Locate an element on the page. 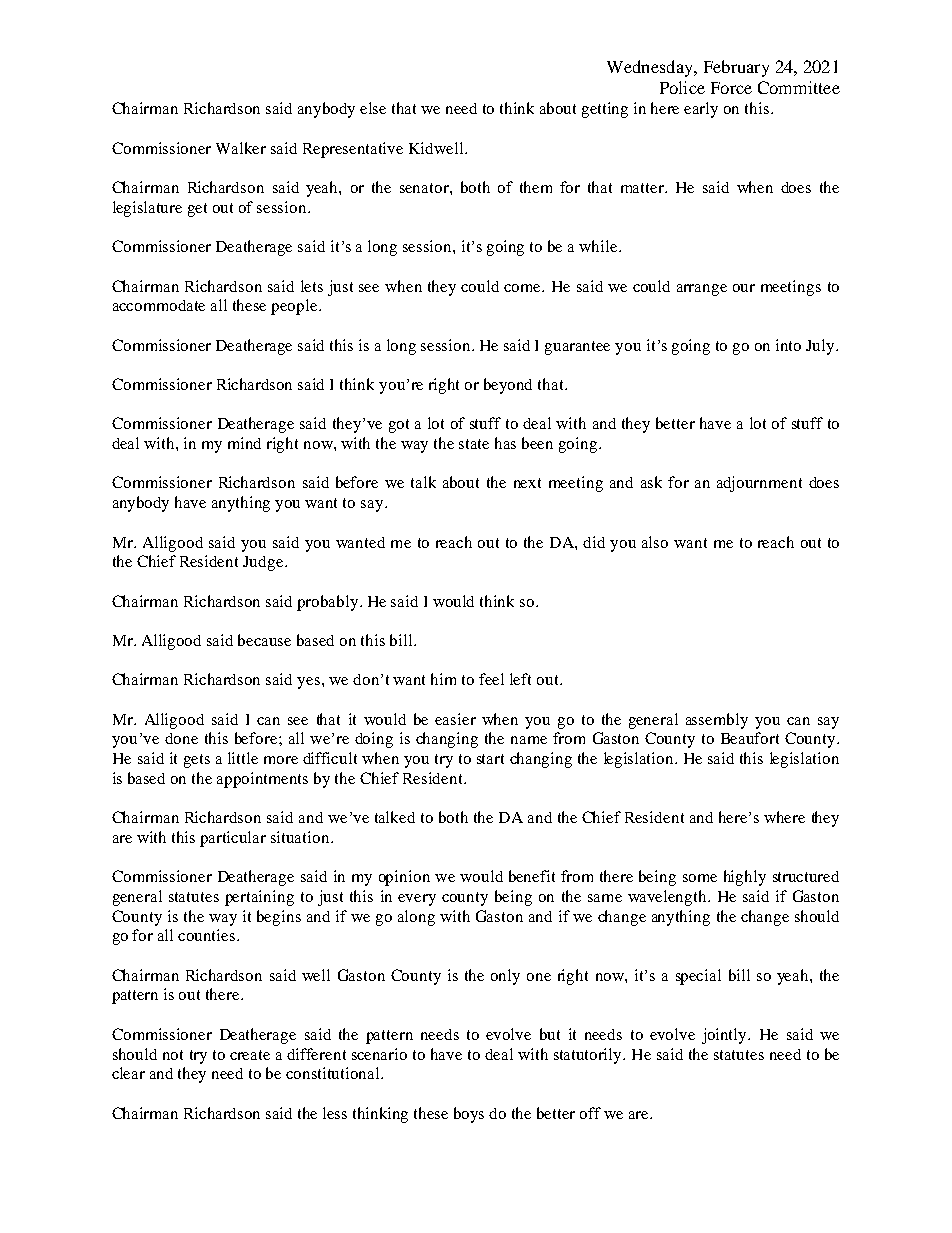 This document has height=1233, width=952. boys is located at coordinates (469, 1115).
